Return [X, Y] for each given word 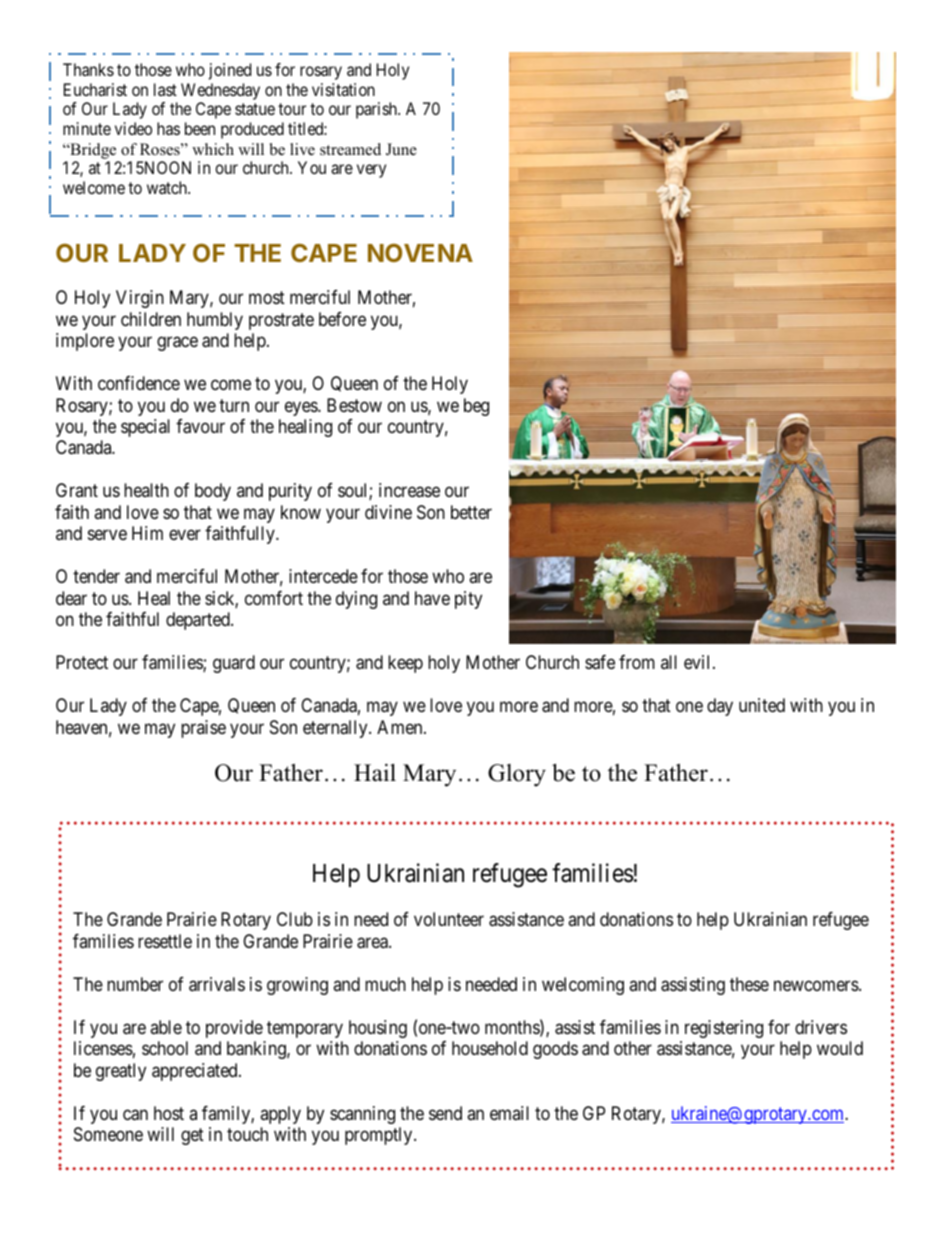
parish [377, 110]
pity [468, 600]
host [169, 1113]
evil [699, 662]
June [401, 149]
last [165, 89]
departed [199, 621]
